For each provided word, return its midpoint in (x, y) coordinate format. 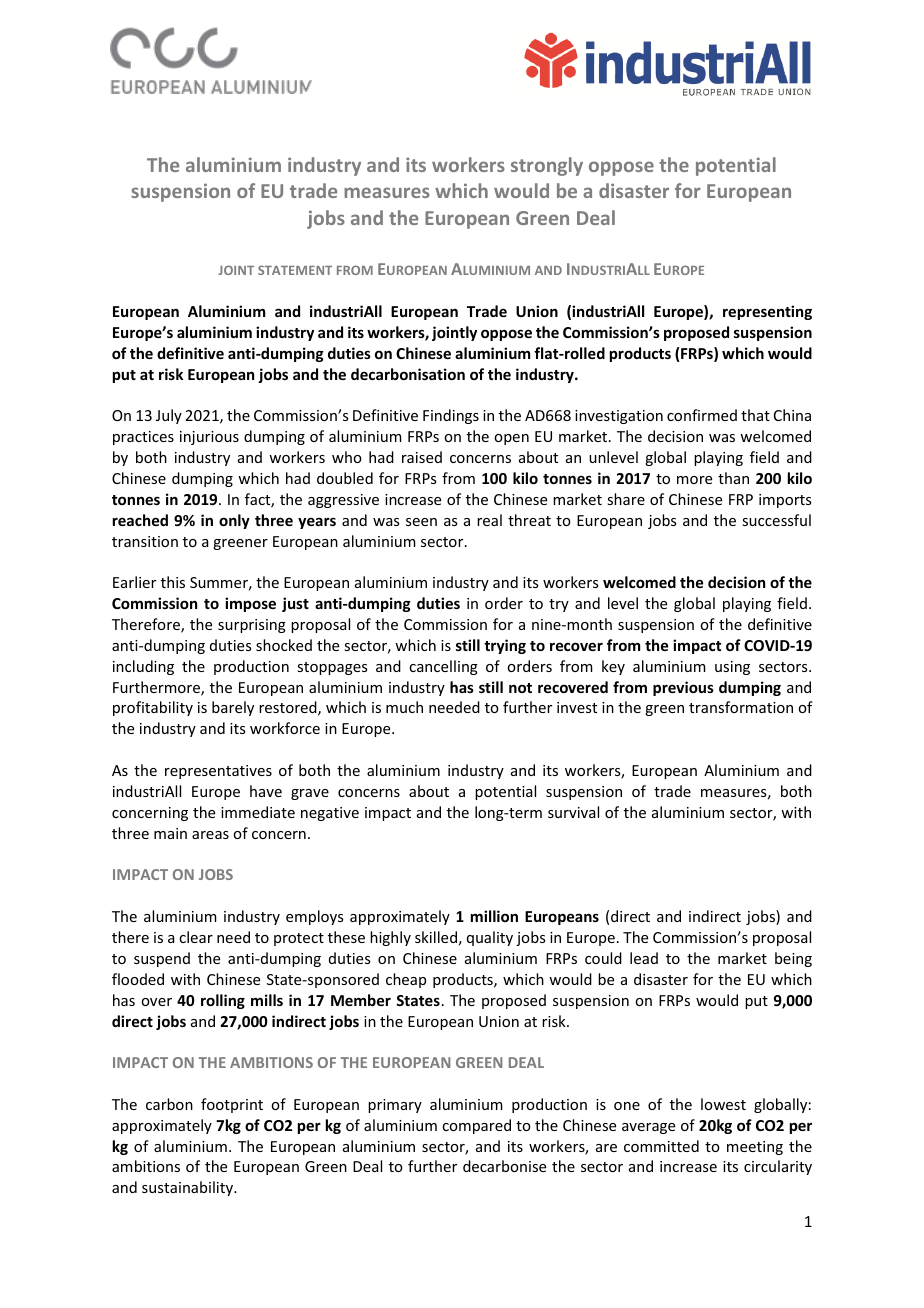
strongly (547, 166)
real (489, 520)
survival (573, 812)
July (169, 416)
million (494, 916)
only (234, 521)
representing (767, 312)
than (733, 478)
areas (210, 835)
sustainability (189, 1188)
